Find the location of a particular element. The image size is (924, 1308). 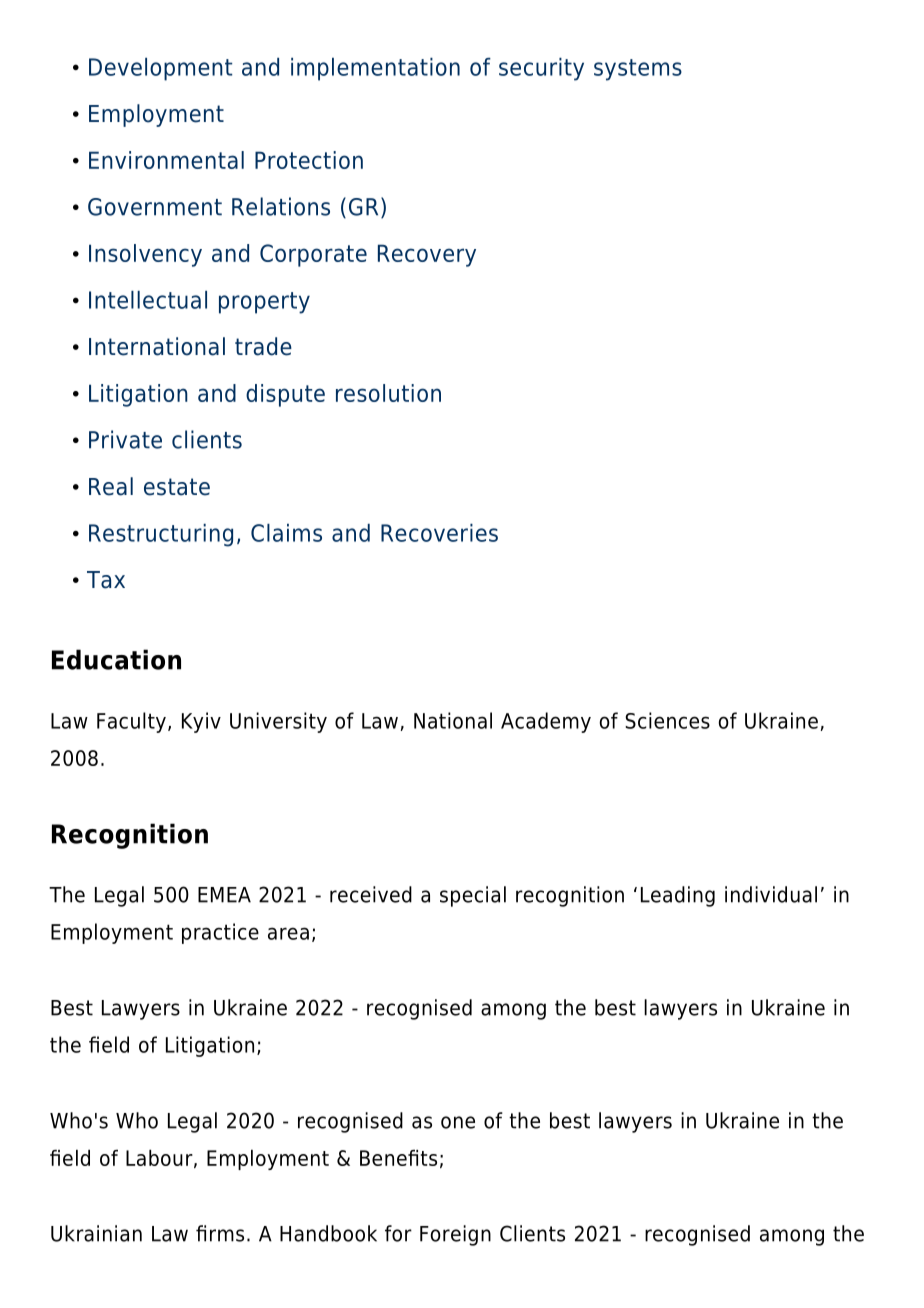

Foreign is located at coordinates (455, 1235).
